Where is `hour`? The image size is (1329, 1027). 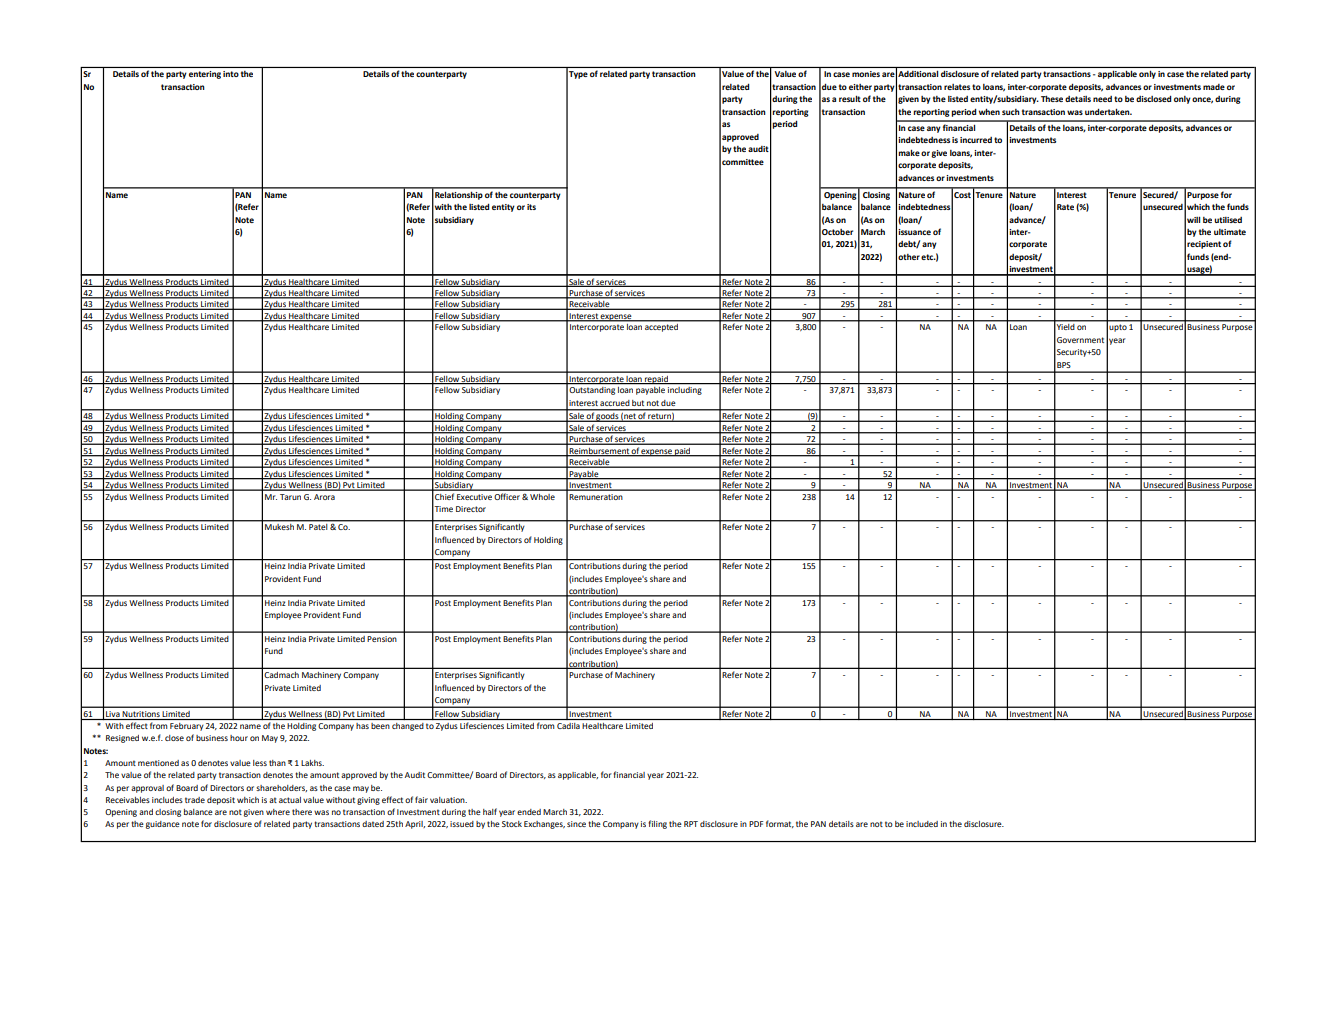
hour is located at coordinates (239, 738).
